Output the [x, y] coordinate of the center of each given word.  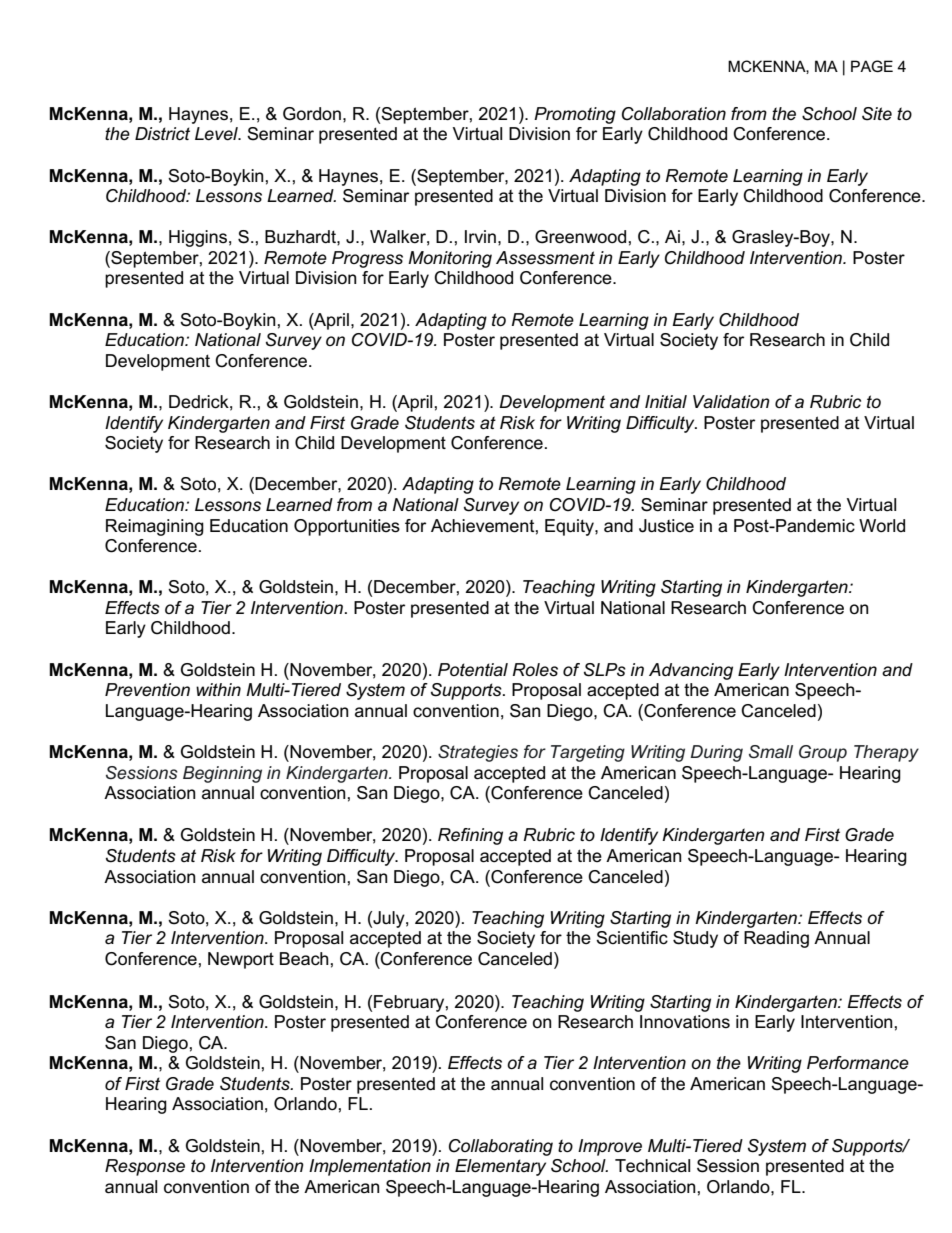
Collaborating [501, 1147]
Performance [858, 1063]
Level [217, 134]
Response [145, 1167]
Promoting [575, 115]
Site [877, 114]
